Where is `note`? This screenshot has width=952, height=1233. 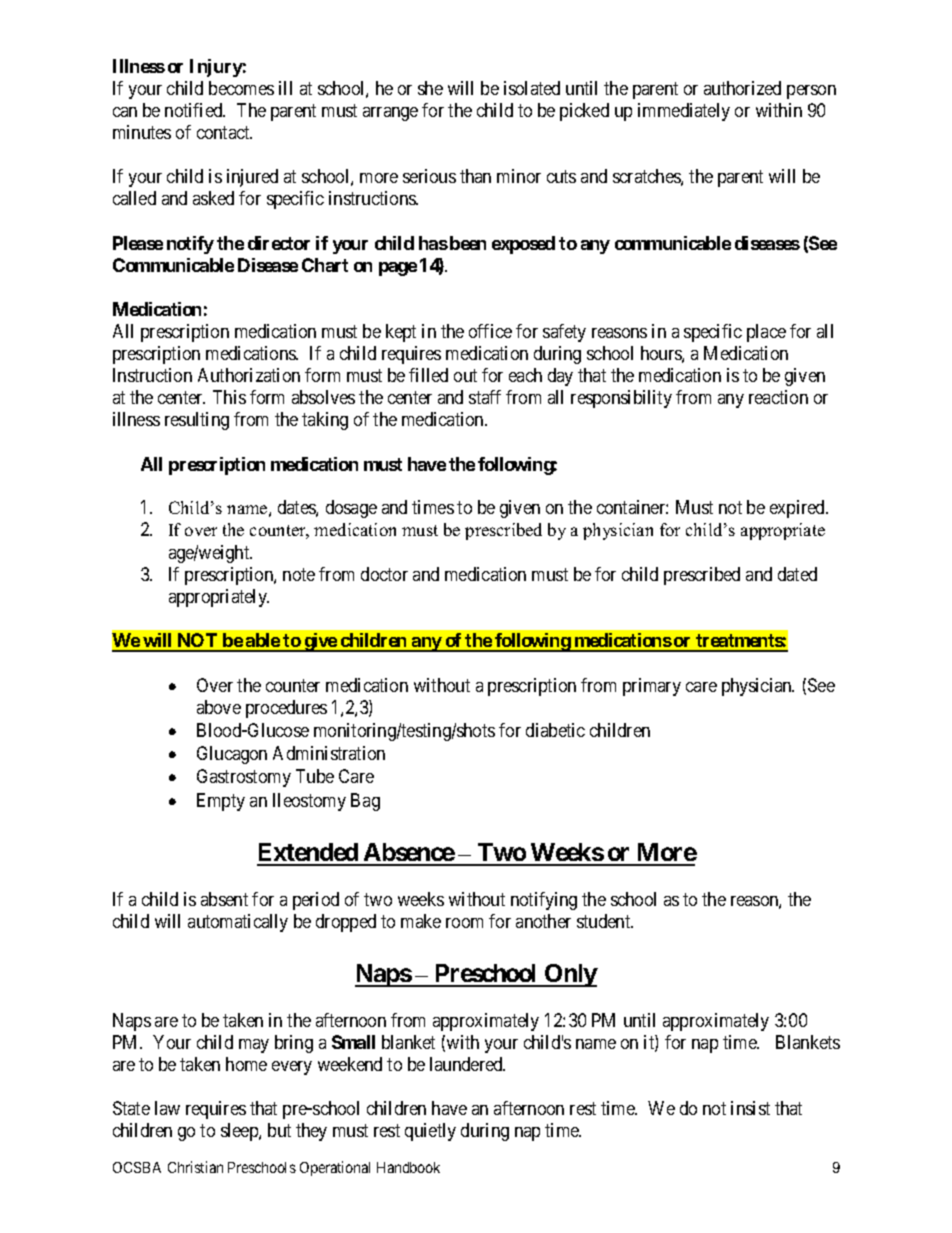
note is located at coordinates (299, 574).
